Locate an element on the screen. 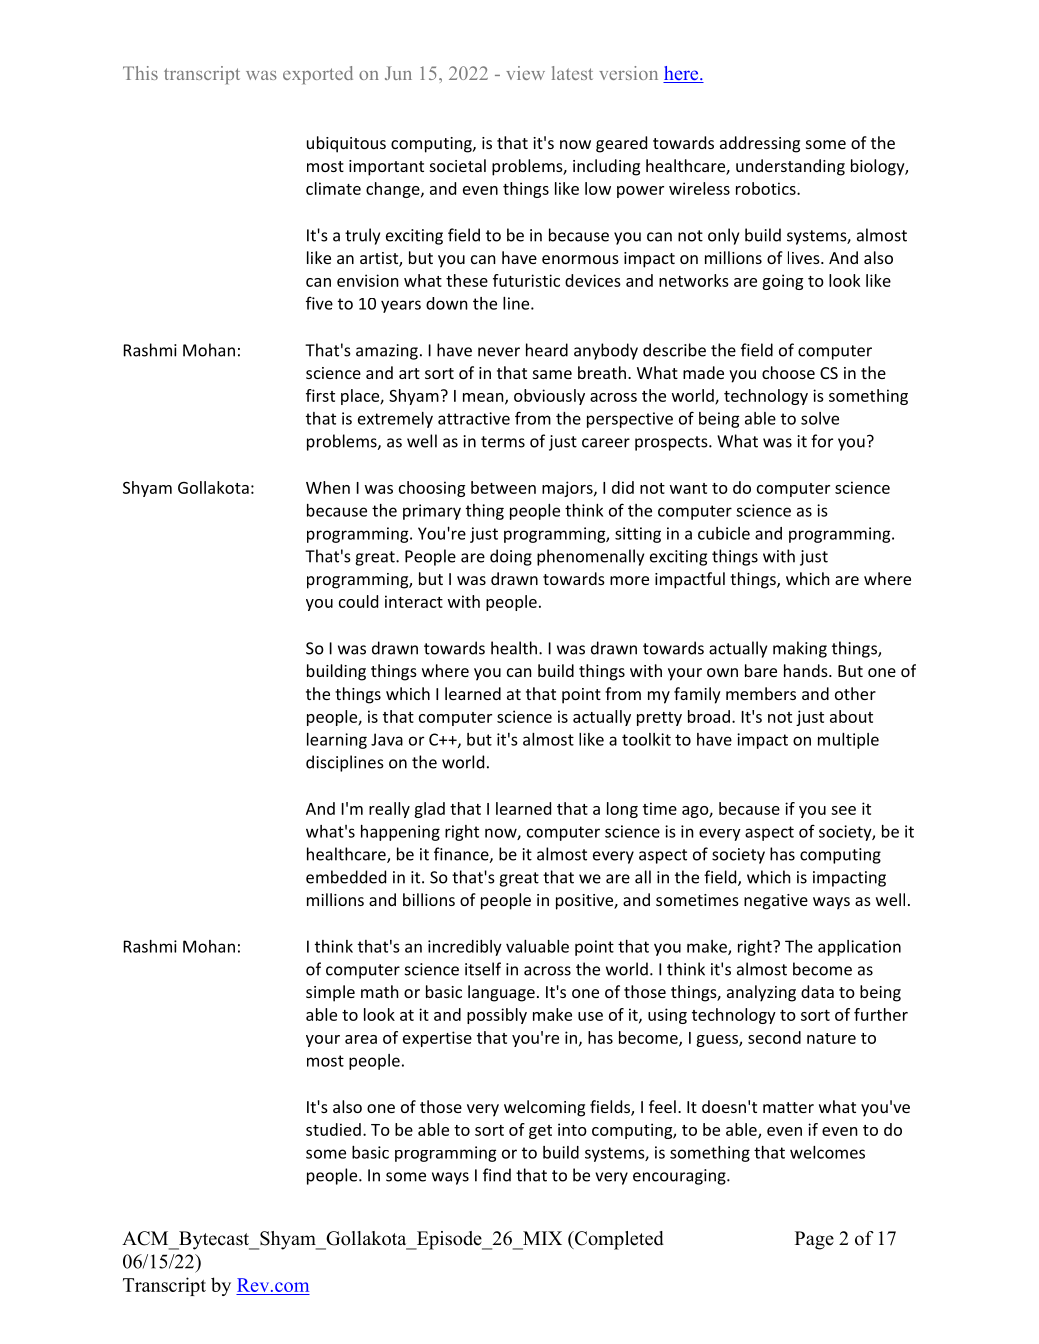 Image resolution: width=1039 pixels, height=1344 pixels. making is located at coordinates (800, 649).
